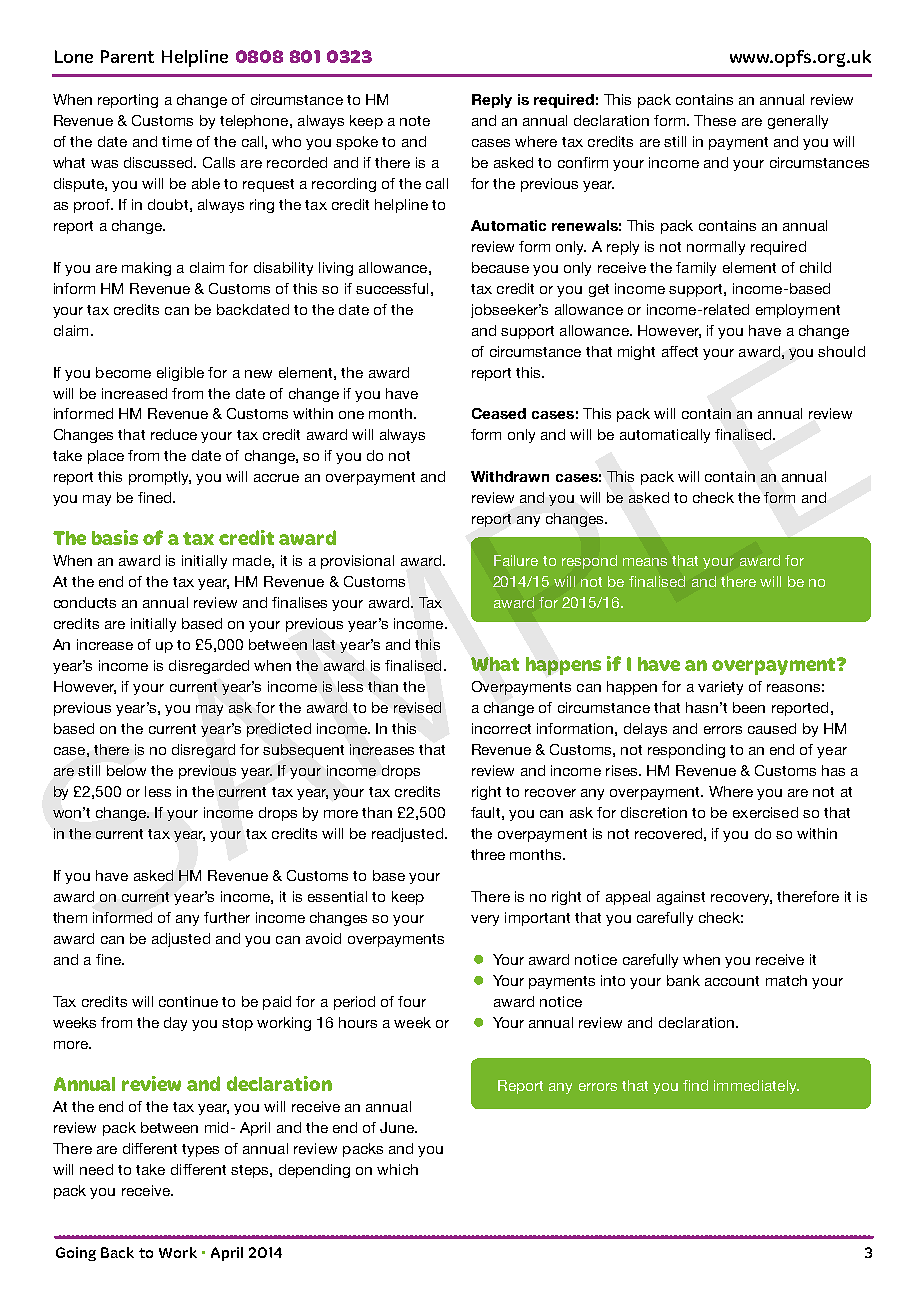 This document has width=924, height=1308. What do you see at coordinates (499, 413) in the document?
I see `Ceased` at bounding box center [499, 413].
